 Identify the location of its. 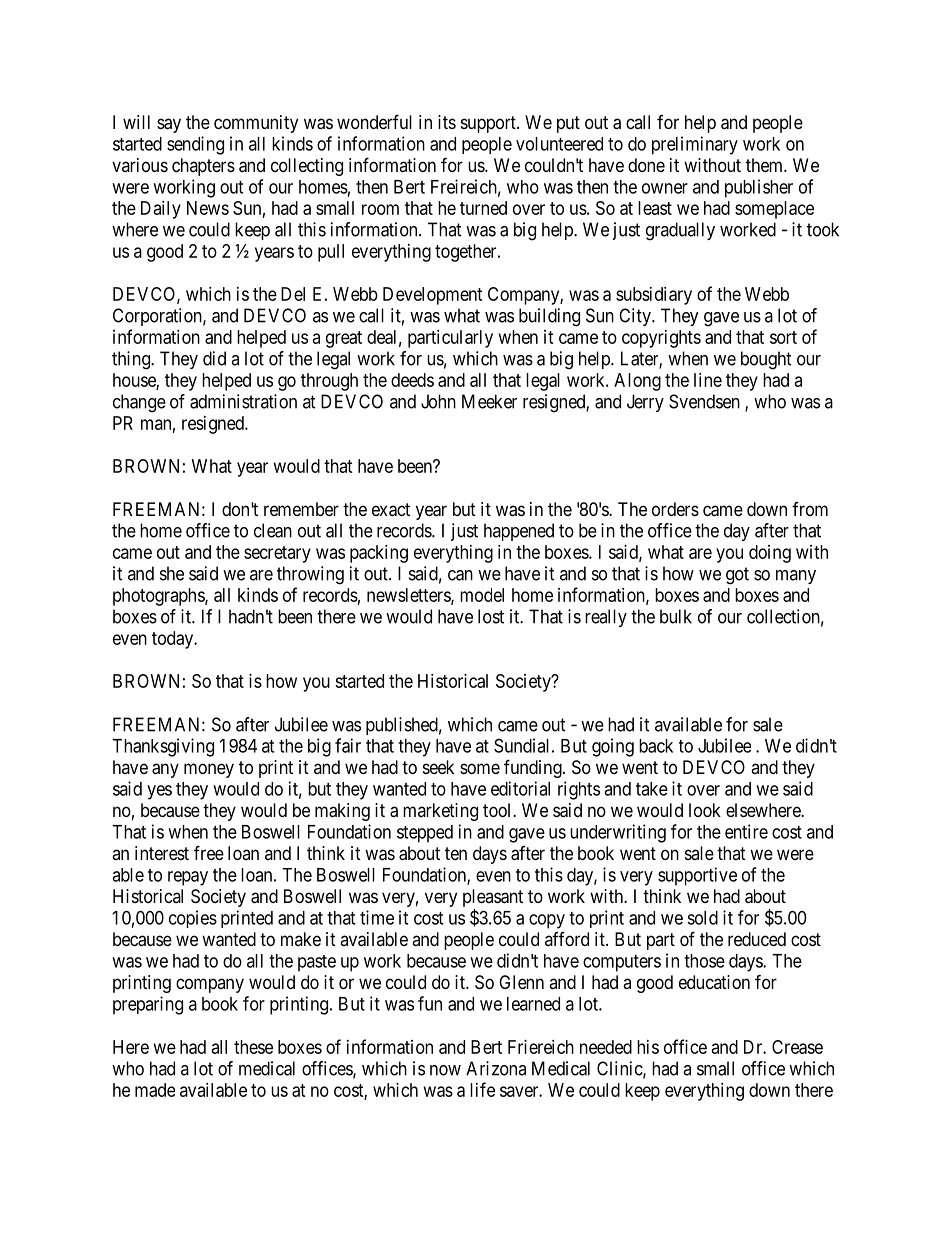
(447, 122).
